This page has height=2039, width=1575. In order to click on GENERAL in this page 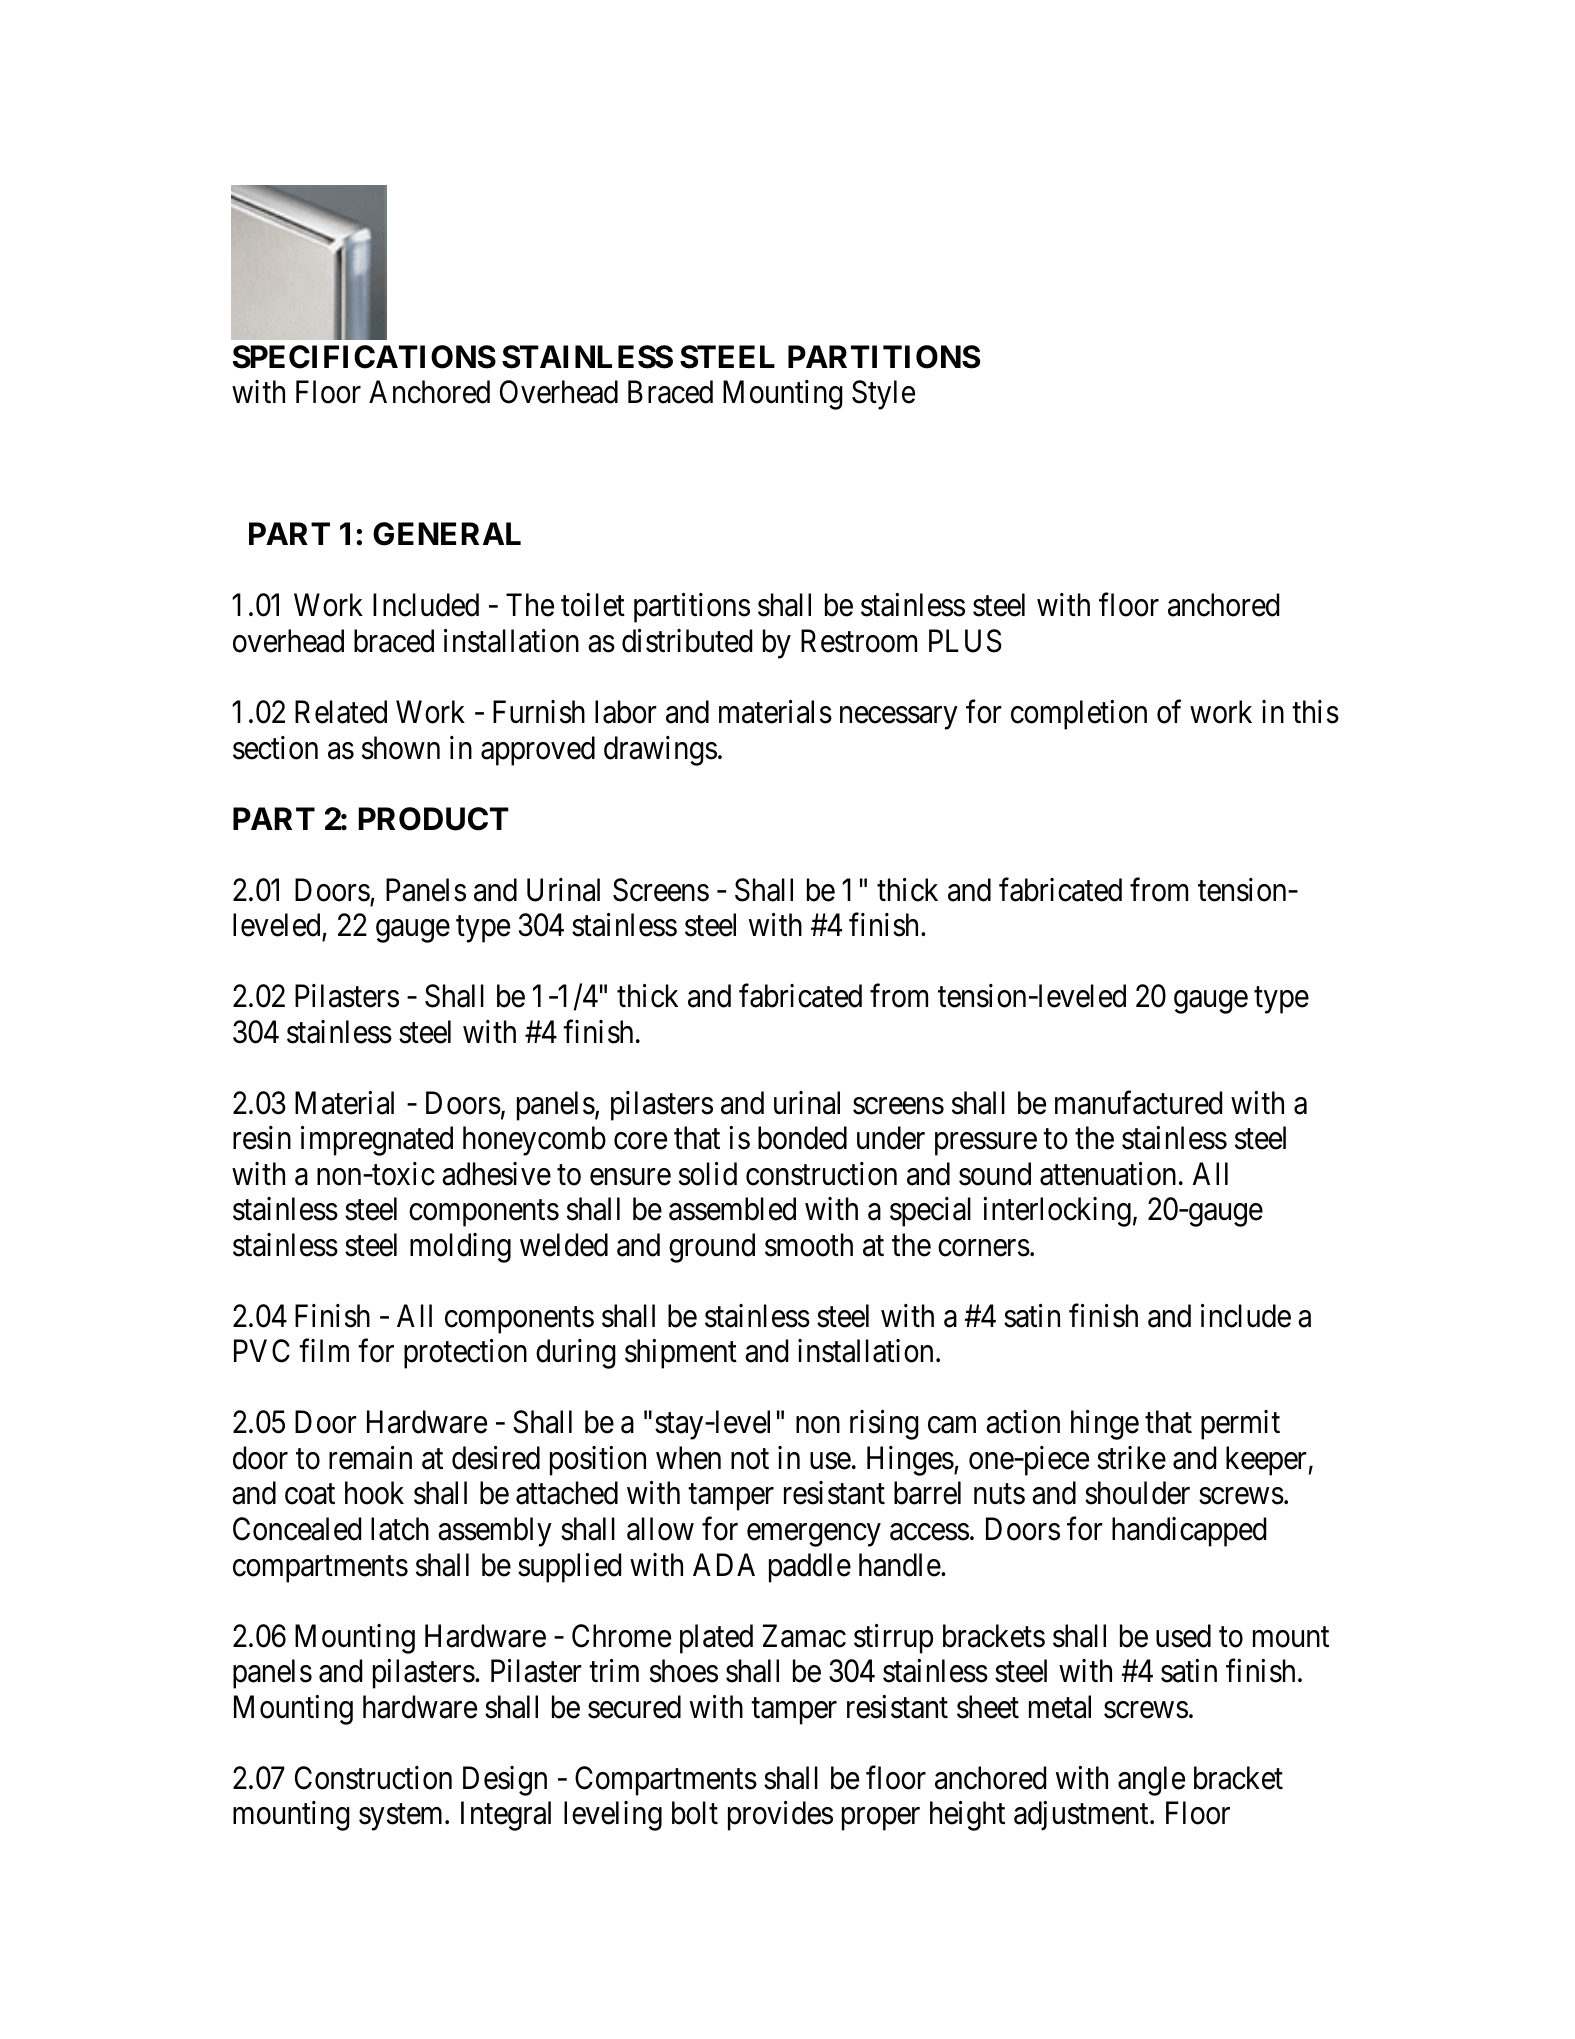, I will do `click(447, 534)`.
